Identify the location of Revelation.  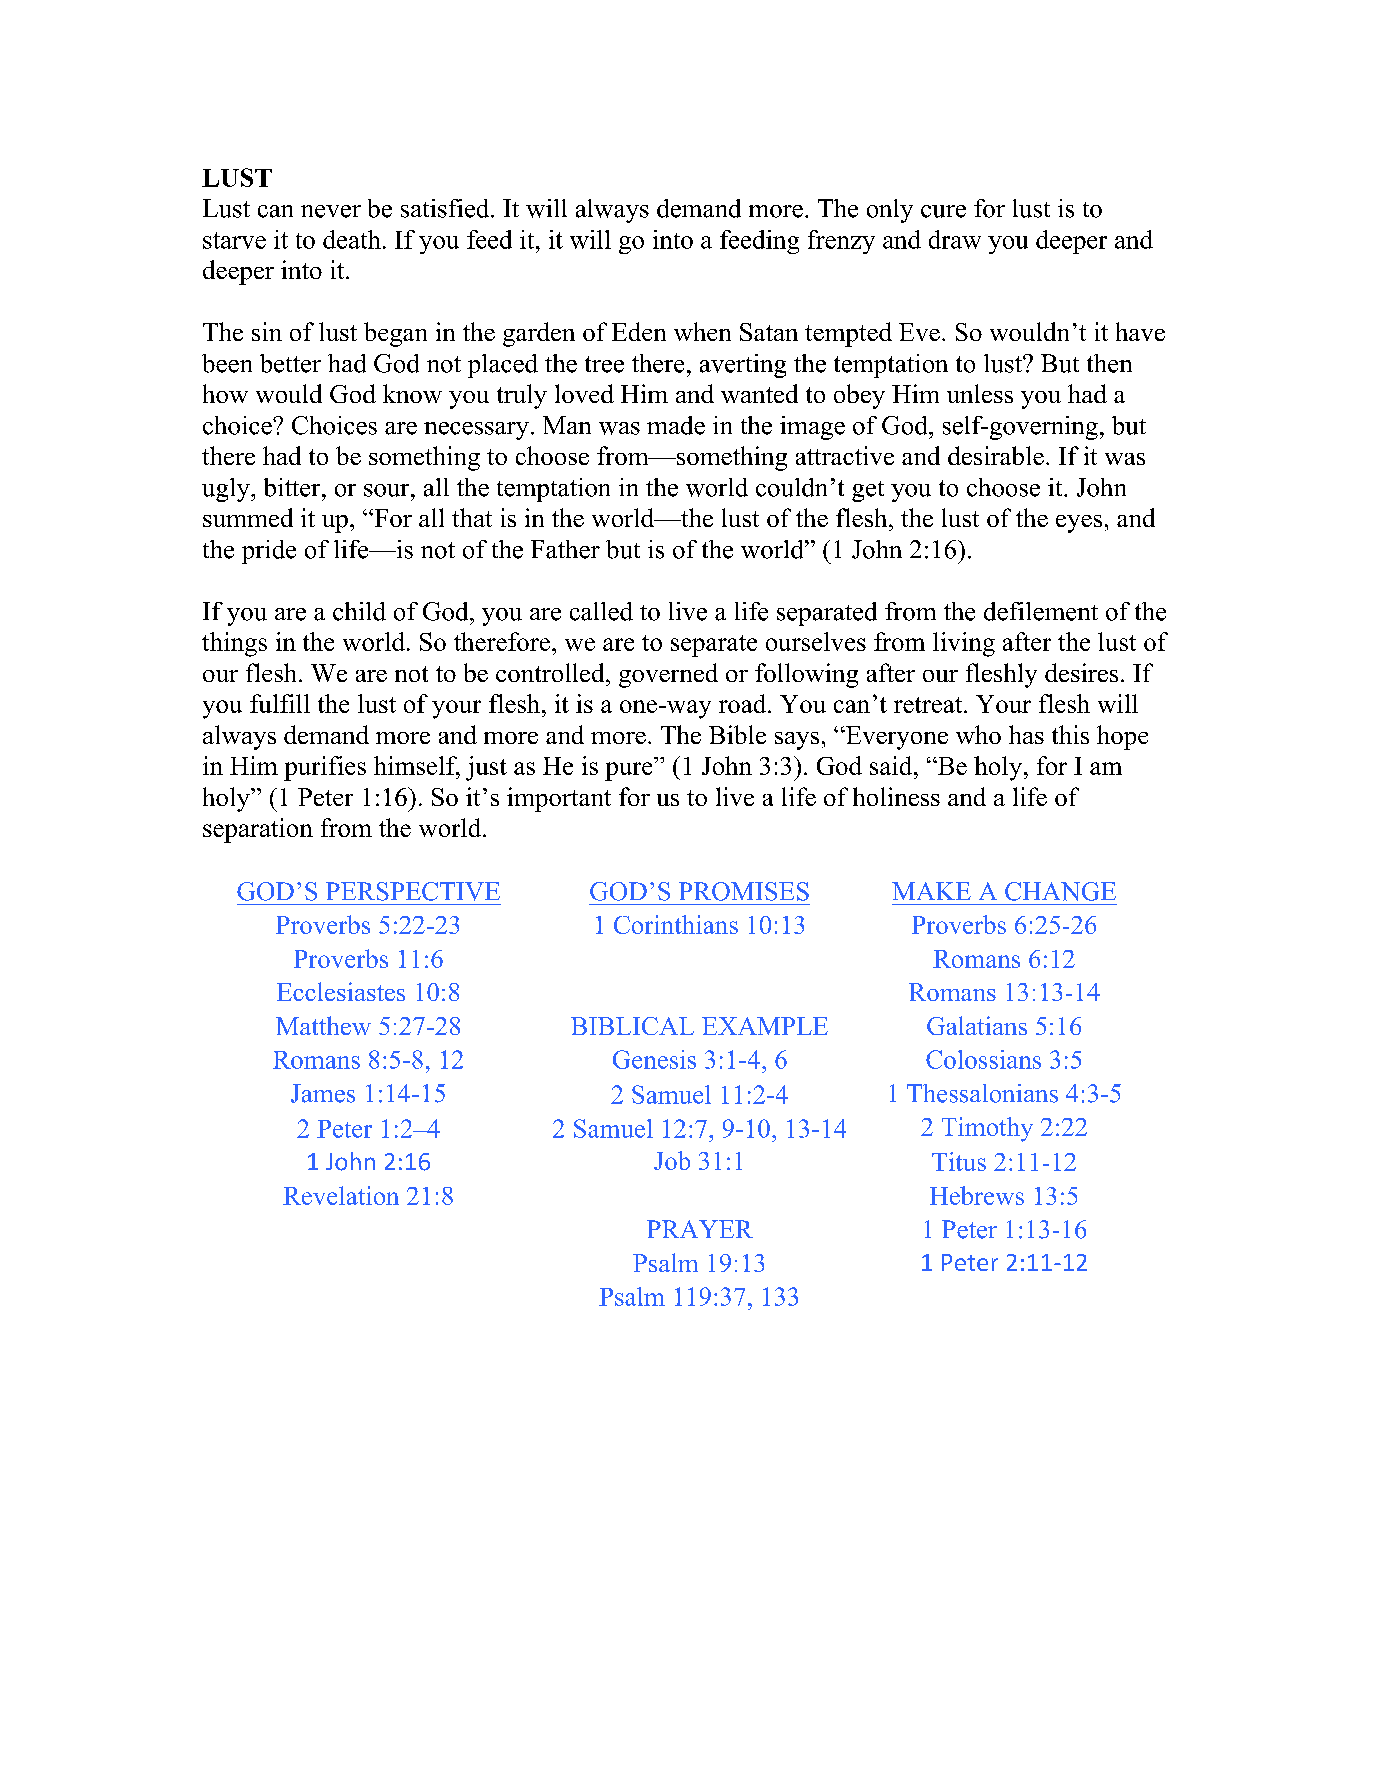
(341, 1195).
